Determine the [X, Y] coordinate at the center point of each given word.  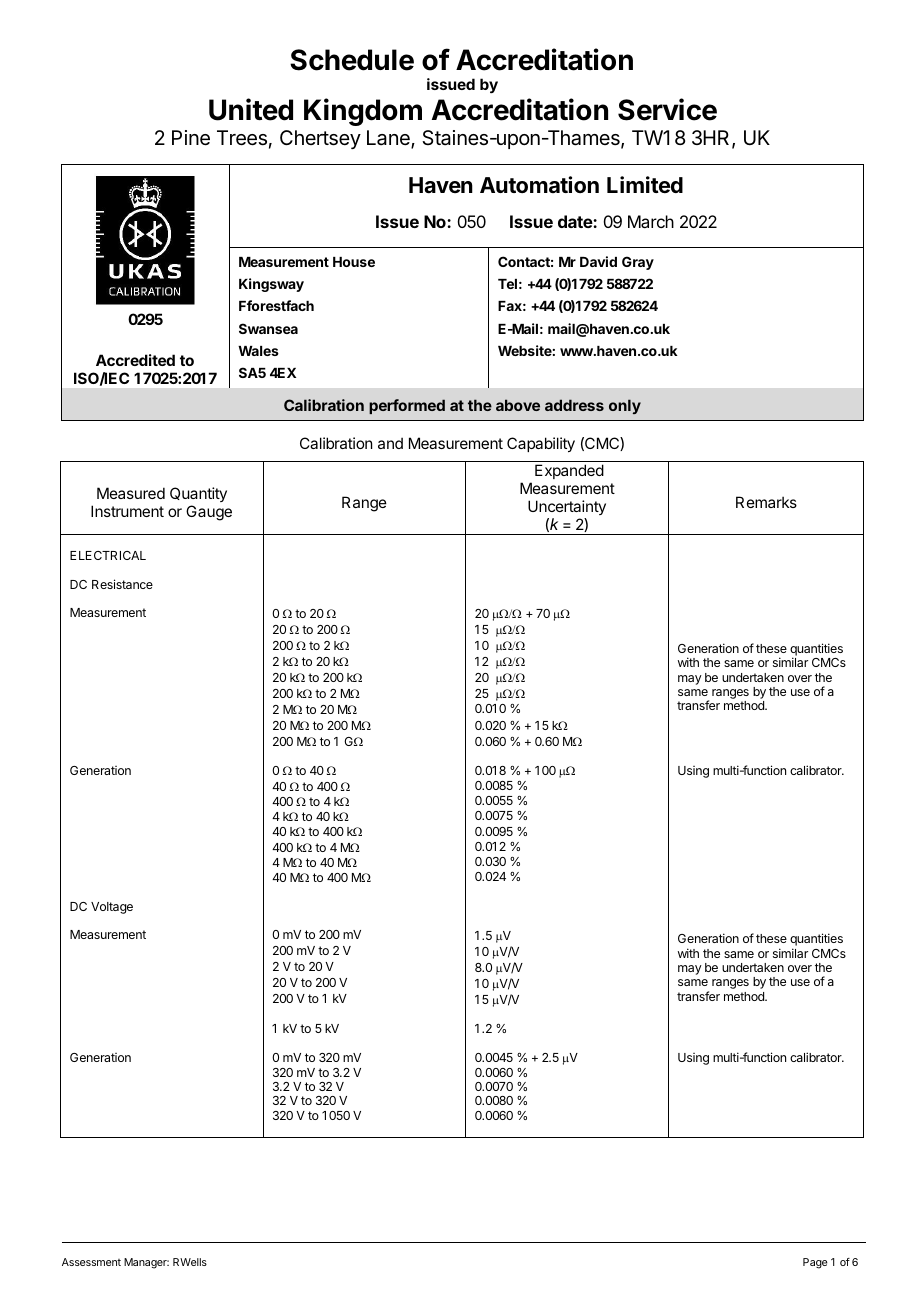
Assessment [91, 1262]
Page [815, 1263]
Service [667, 109]
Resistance [122, 584]
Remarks [766, 502]
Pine [191, 138]
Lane [389, 139]
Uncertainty [567, 507]
